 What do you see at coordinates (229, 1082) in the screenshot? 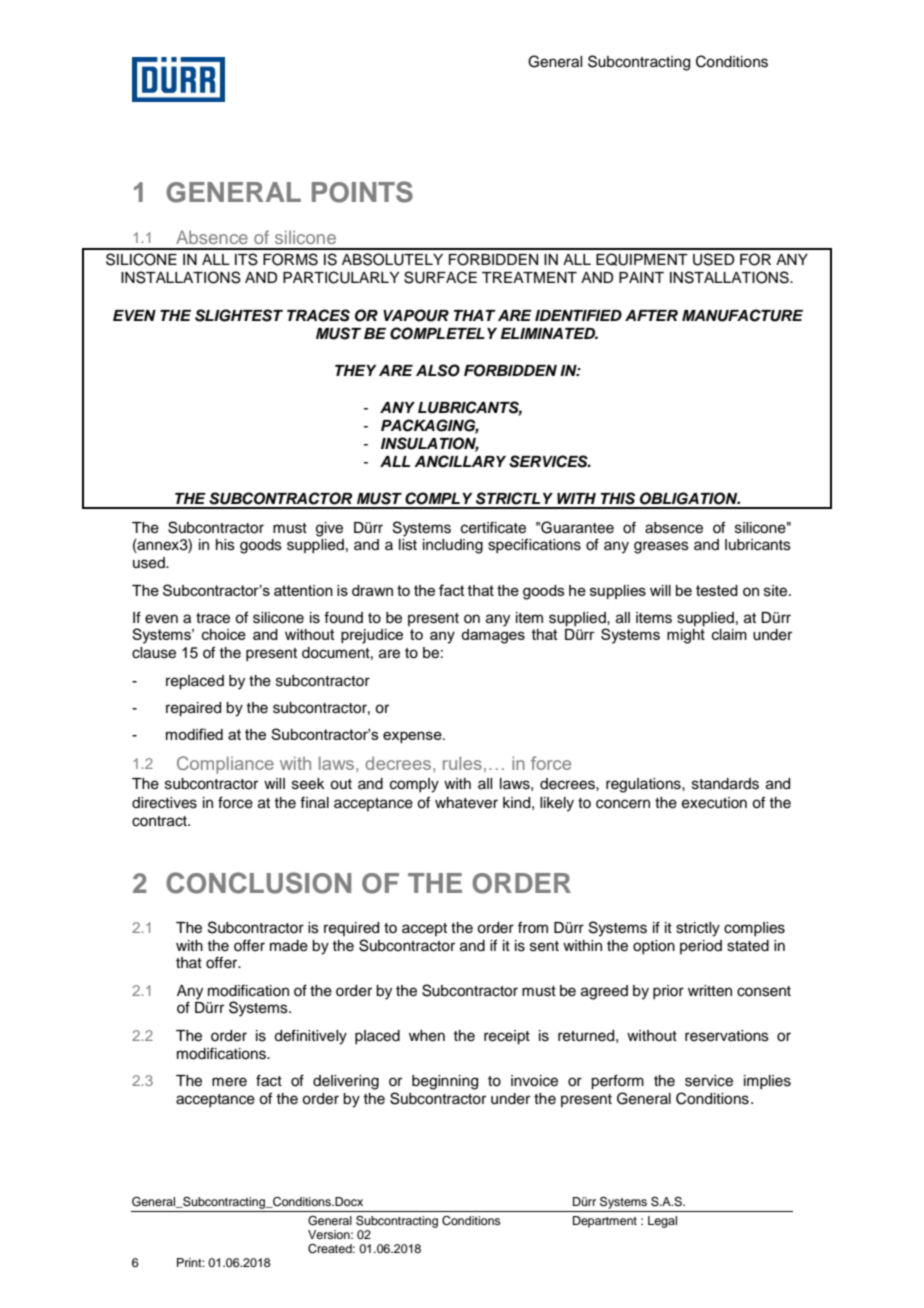
I see `mere` at bounding box center [229, 1082].
